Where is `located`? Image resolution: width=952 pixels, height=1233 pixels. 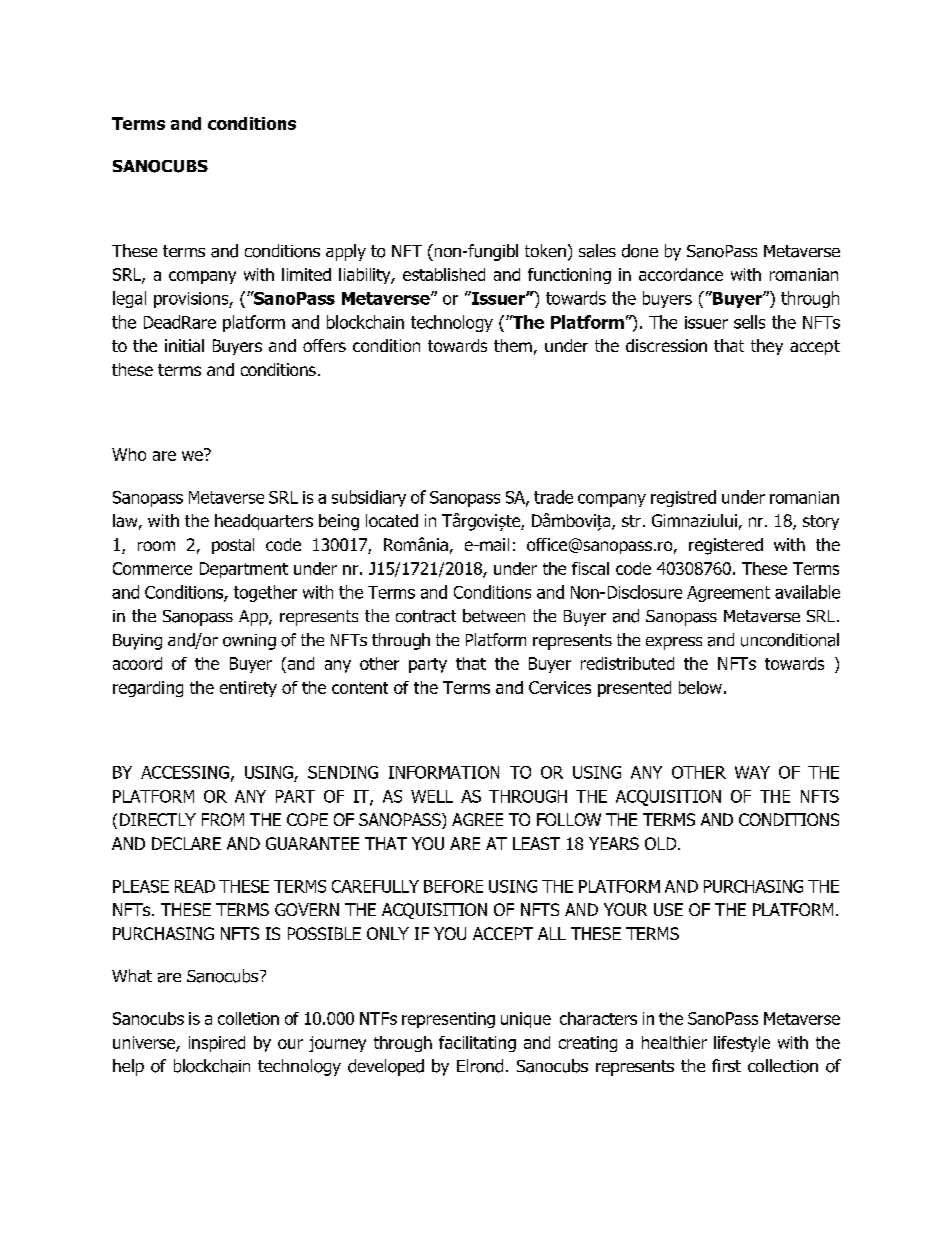
located is located at coordinates (392, 520).
